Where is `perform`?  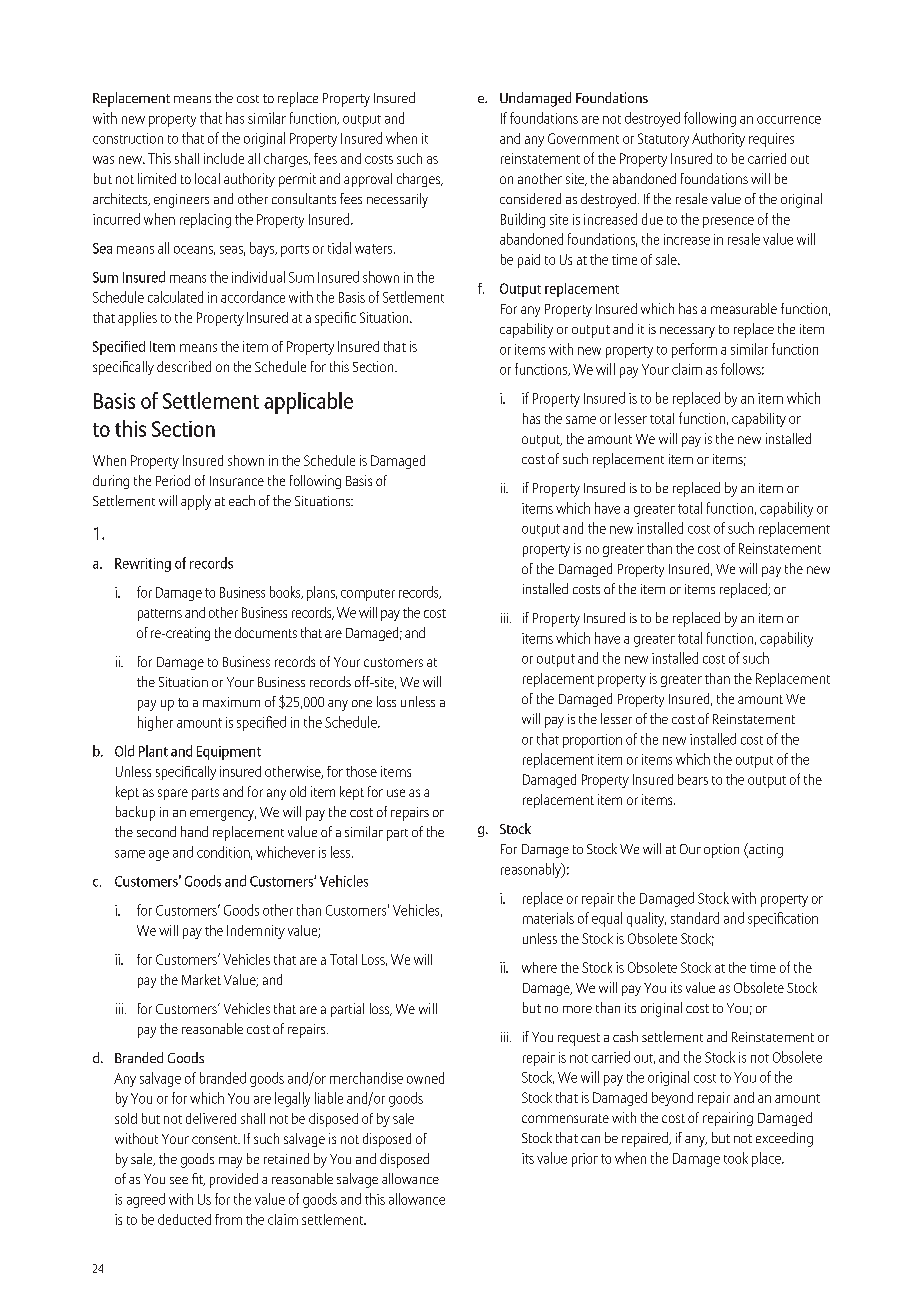
perform is located at coordinates (694, 350).
